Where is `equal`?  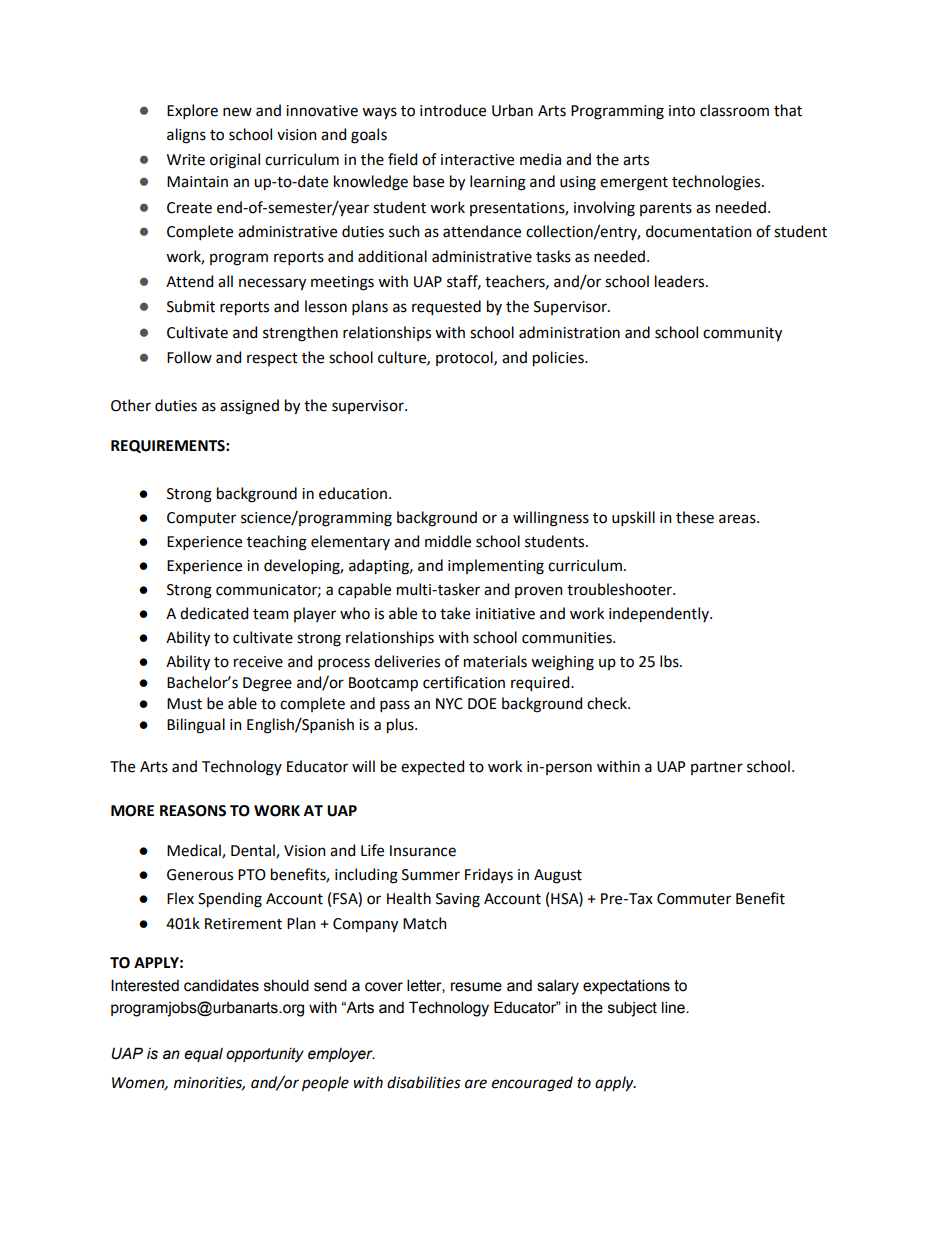
equal is located at coordinates (203, 1055).
